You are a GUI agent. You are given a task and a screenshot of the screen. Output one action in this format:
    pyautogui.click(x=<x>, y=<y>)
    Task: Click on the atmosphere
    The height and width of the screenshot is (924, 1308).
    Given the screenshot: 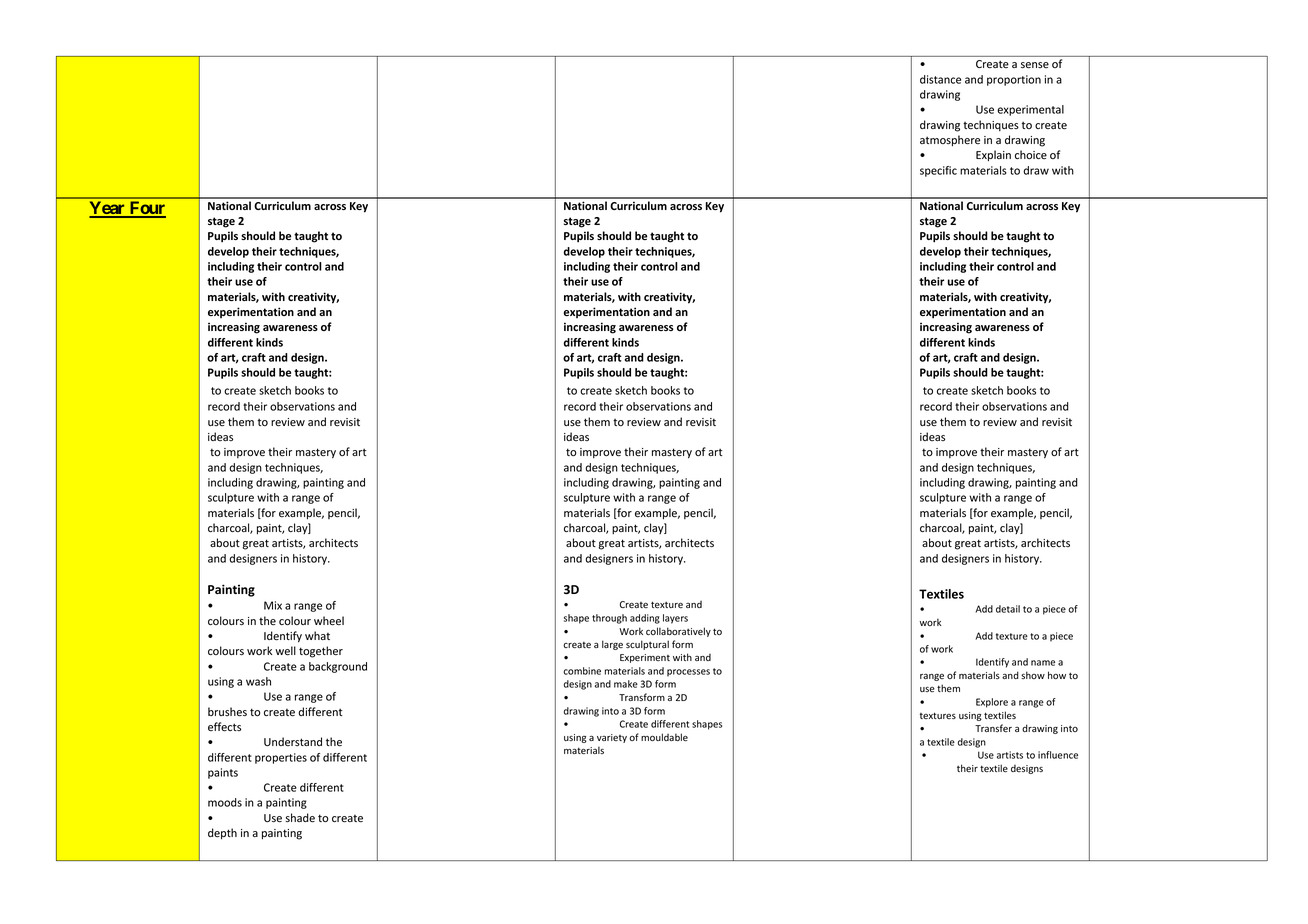 What is the action you would take?
    pyautogui.click(x=950, y=141)
